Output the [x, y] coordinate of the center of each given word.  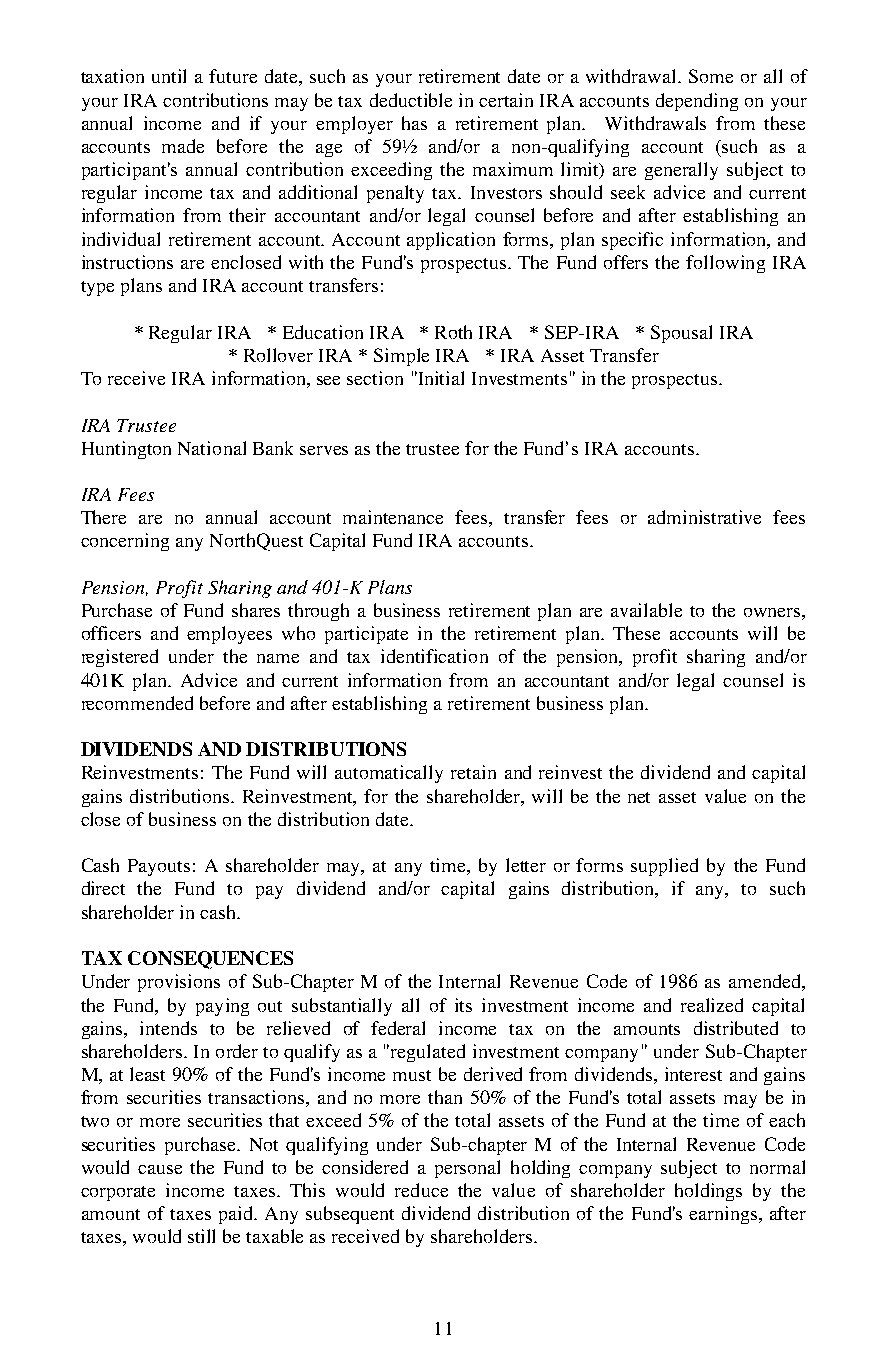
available [646, 610]
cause [160, 1169]
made [183, 146]
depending [697, 102]
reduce [421, 1190]
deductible [411, 100]
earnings [724, 1215]
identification [434, 656]
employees [229, 635]
